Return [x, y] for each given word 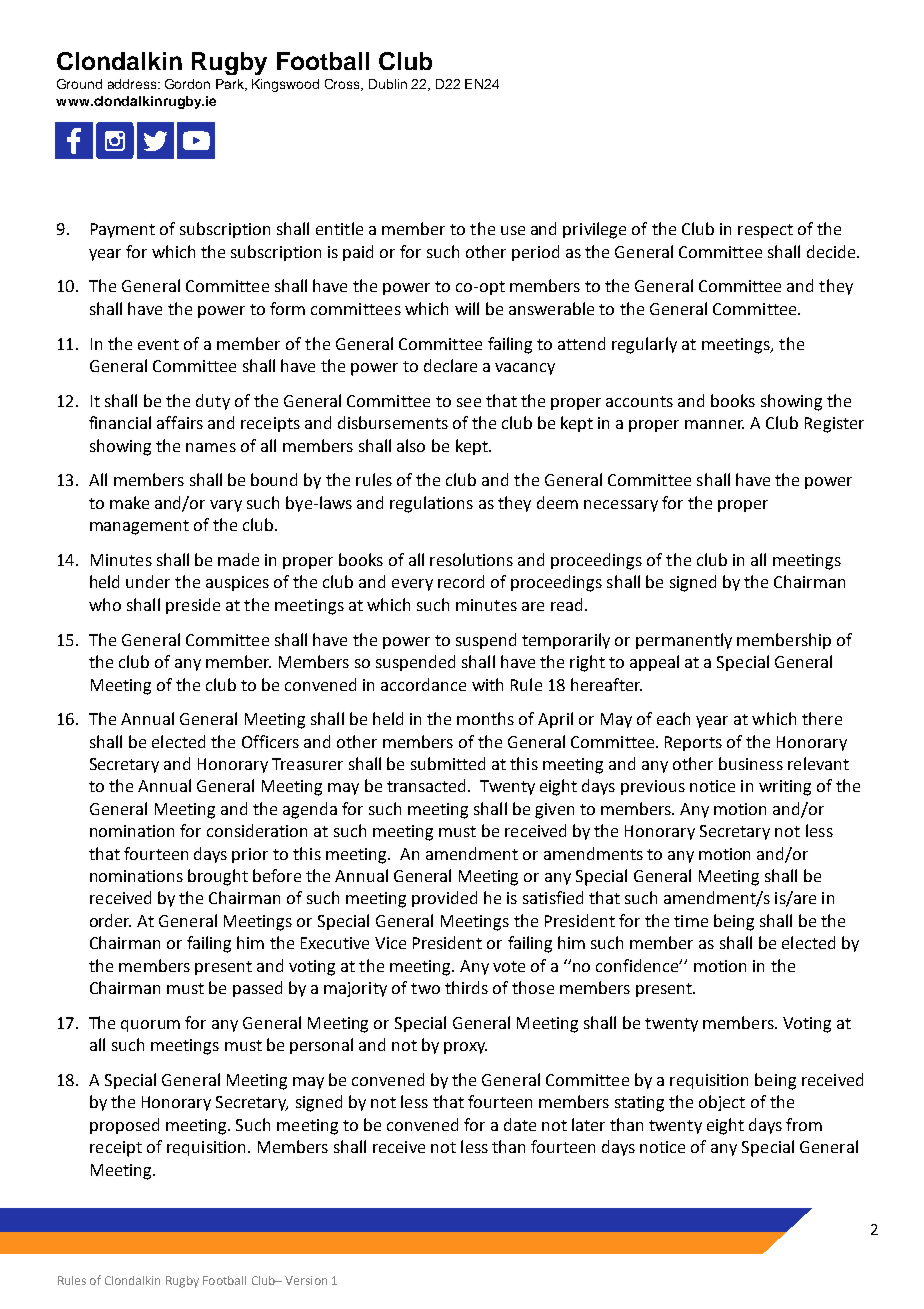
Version [306, 1280]
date [520, 1124]
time [691, 921]
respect [765, 231]
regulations [431, 504]
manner [714, 424]
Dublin [388, 84]
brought [218, 877]
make [129, 502]
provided [444, 899]
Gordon [187, 84]
